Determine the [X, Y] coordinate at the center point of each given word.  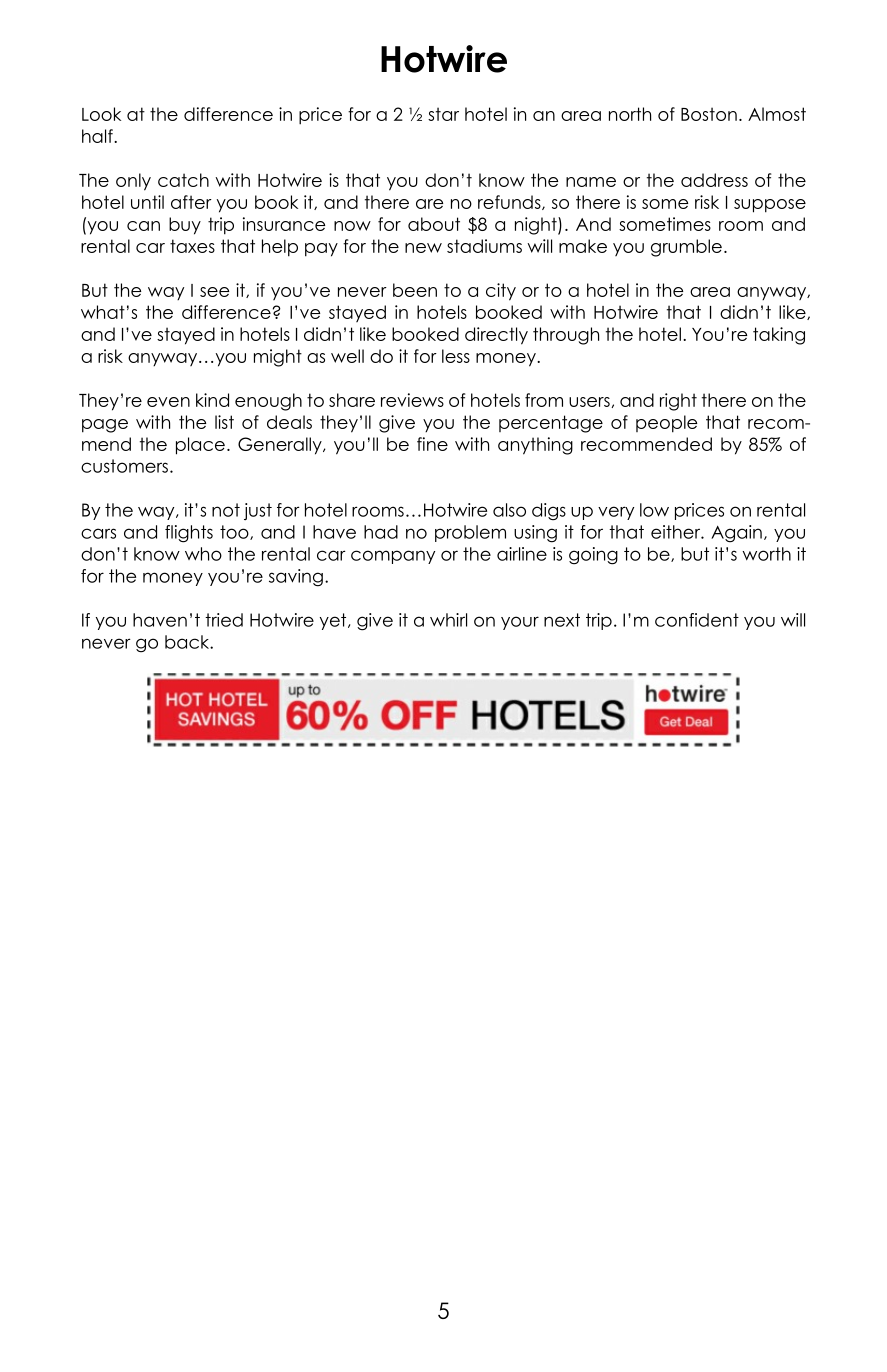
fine [432, 444]
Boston [709, 114]
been [415, 290]
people [666, 424]
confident [697, 620]
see [214, 292]
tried [224, 620]
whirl [448, 620]
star [443, 114]
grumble [686, 248]
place [200, 446]
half [98, 136]
